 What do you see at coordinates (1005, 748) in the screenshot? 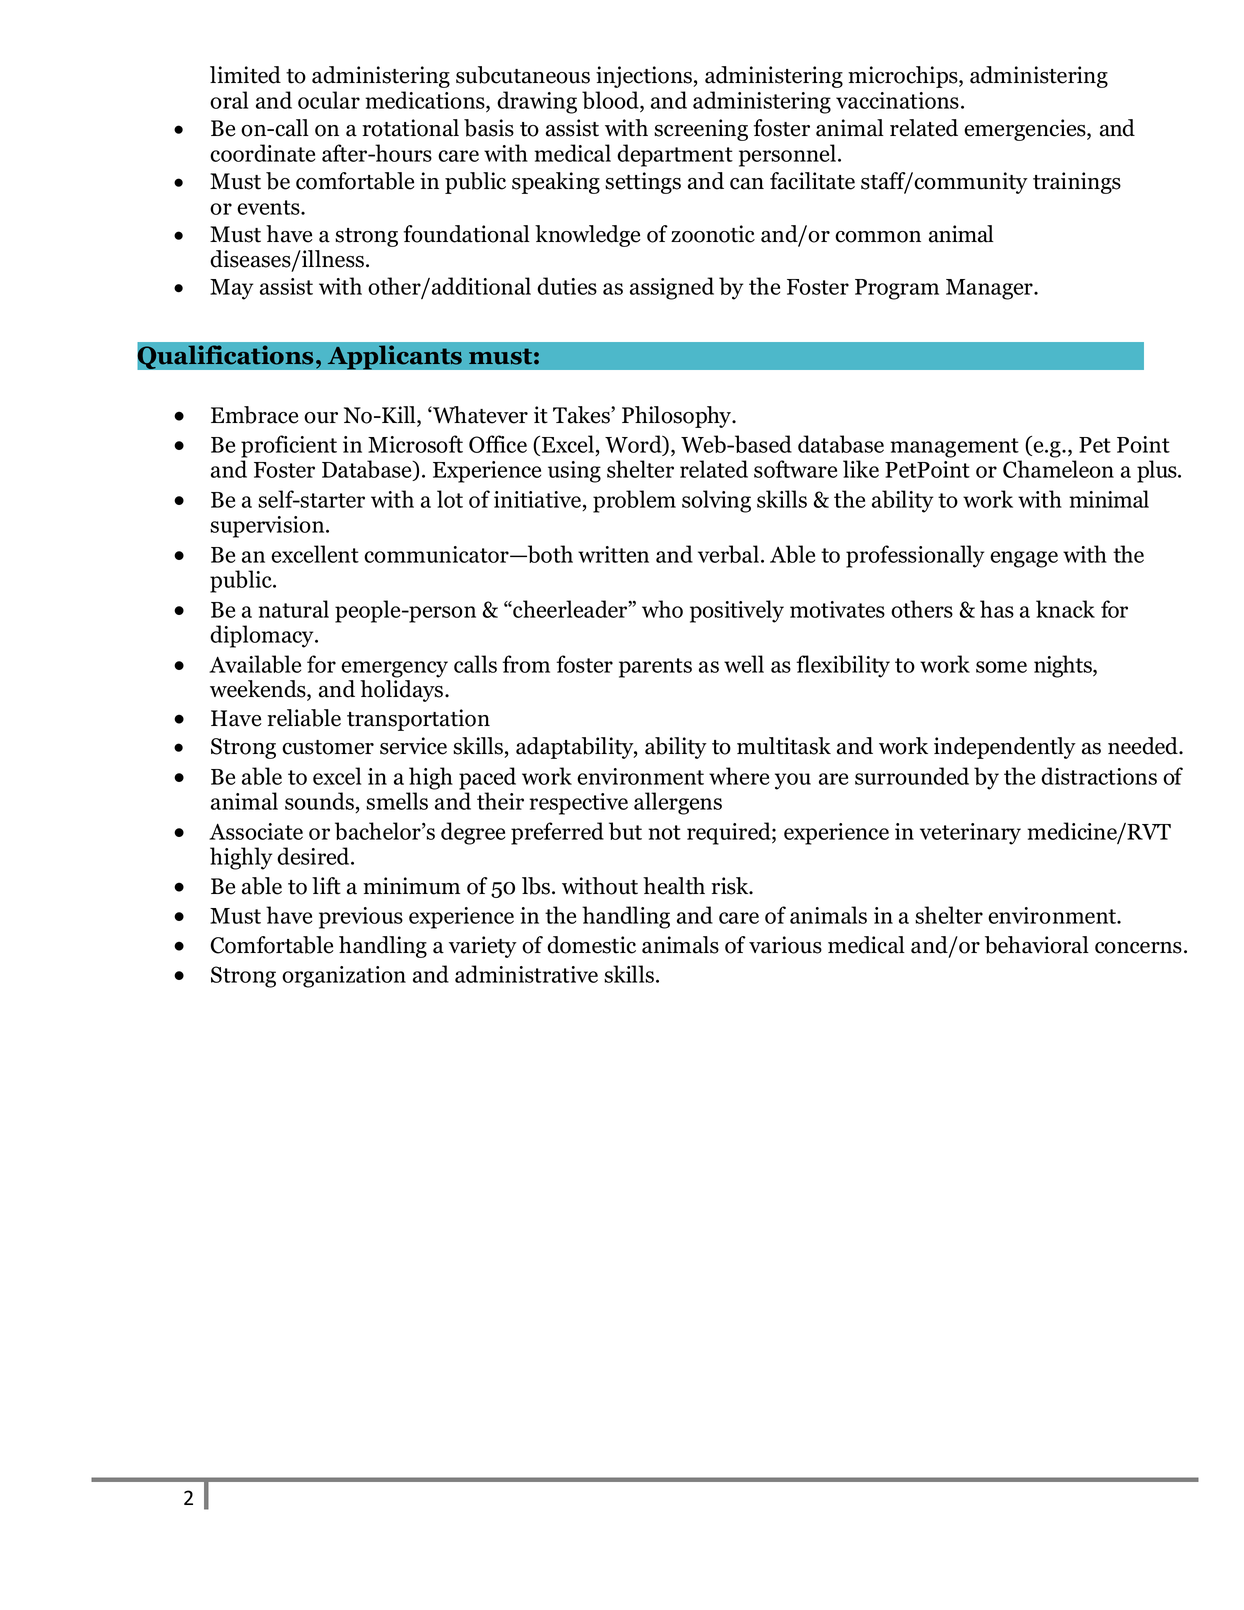
I see `independently` at bounding box center [1005, 748].
